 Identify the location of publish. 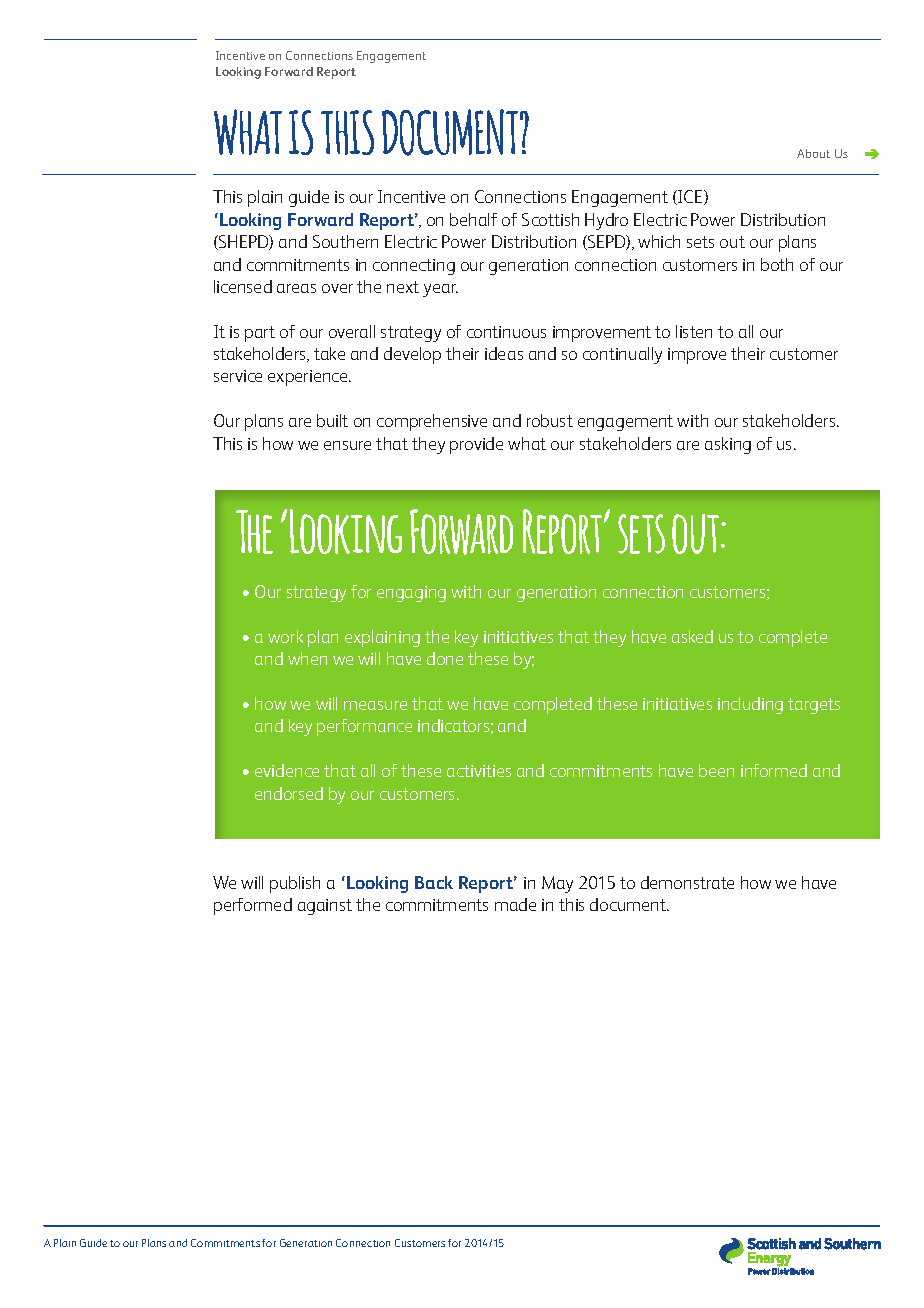
(295, 884).
